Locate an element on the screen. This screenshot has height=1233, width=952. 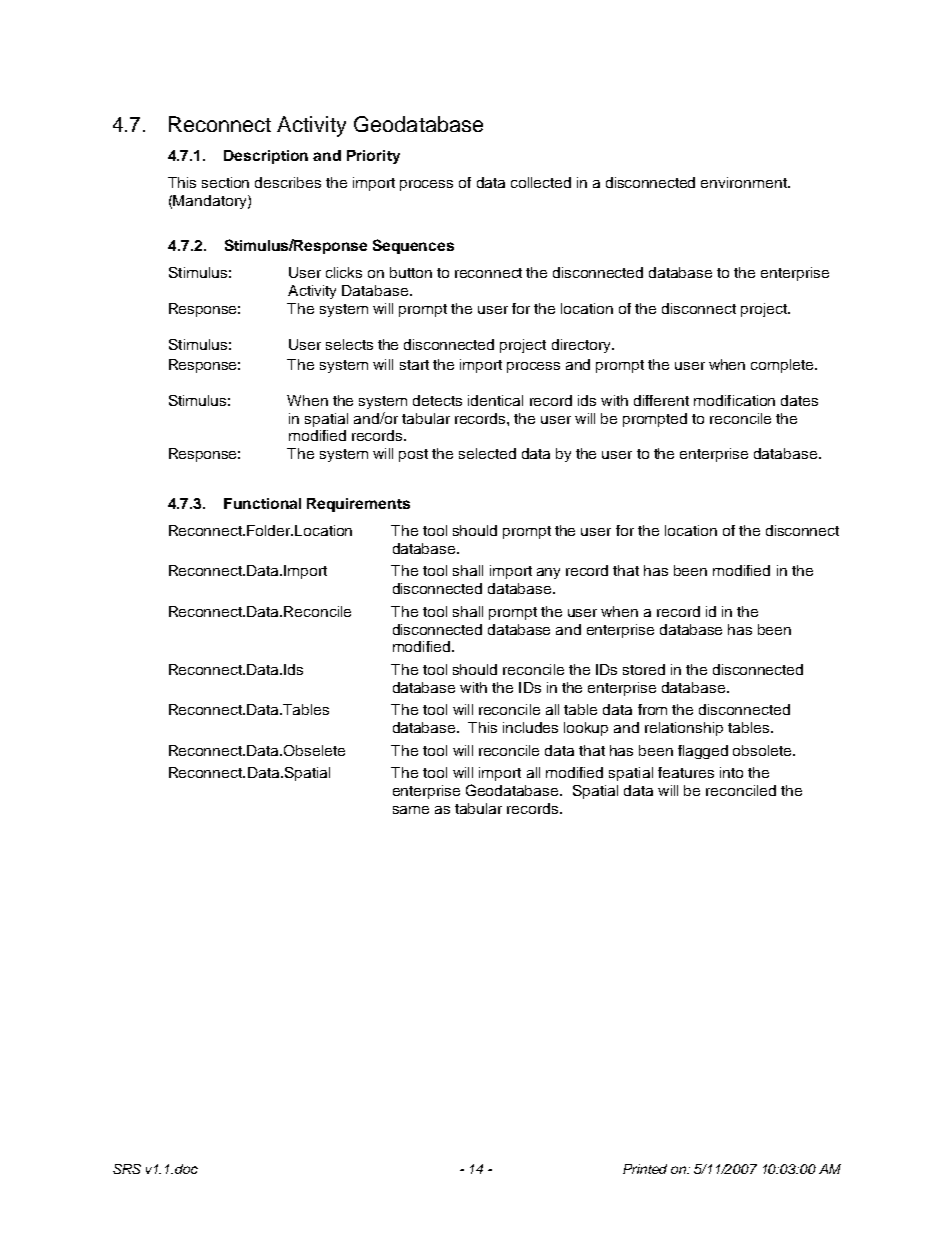
includes is located at coordinates (530, 727).
